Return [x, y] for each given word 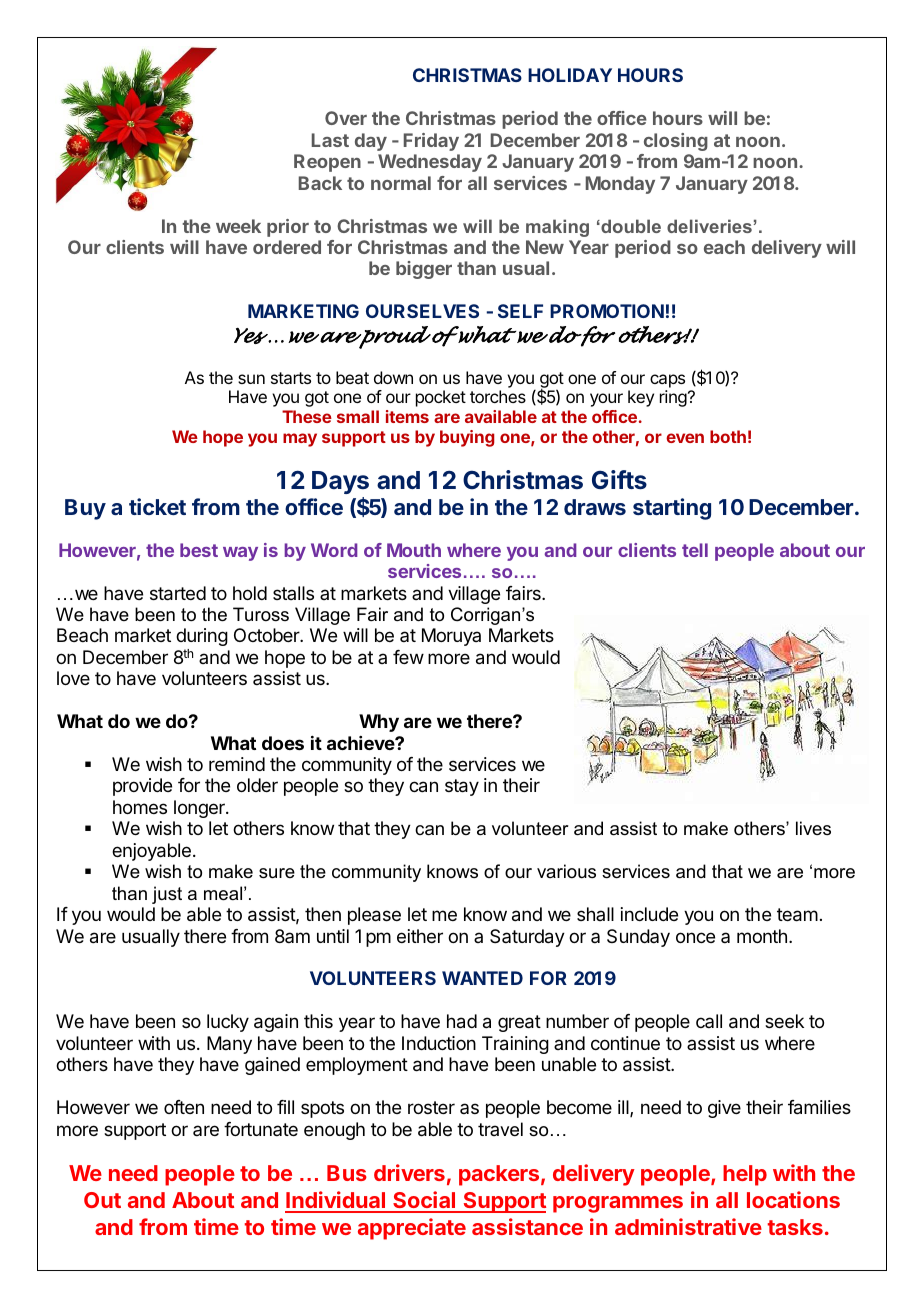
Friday [431, 142]
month [762, 936]
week [238, 226]
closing [676, 142]
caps [667, 381]
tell [695, 550]
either [420, 936]
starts [291, 378]
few [408, 657]
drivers [409, 1172]
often [184, 1107]
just [167, 895]
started [178, 593]
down [393, 377]
